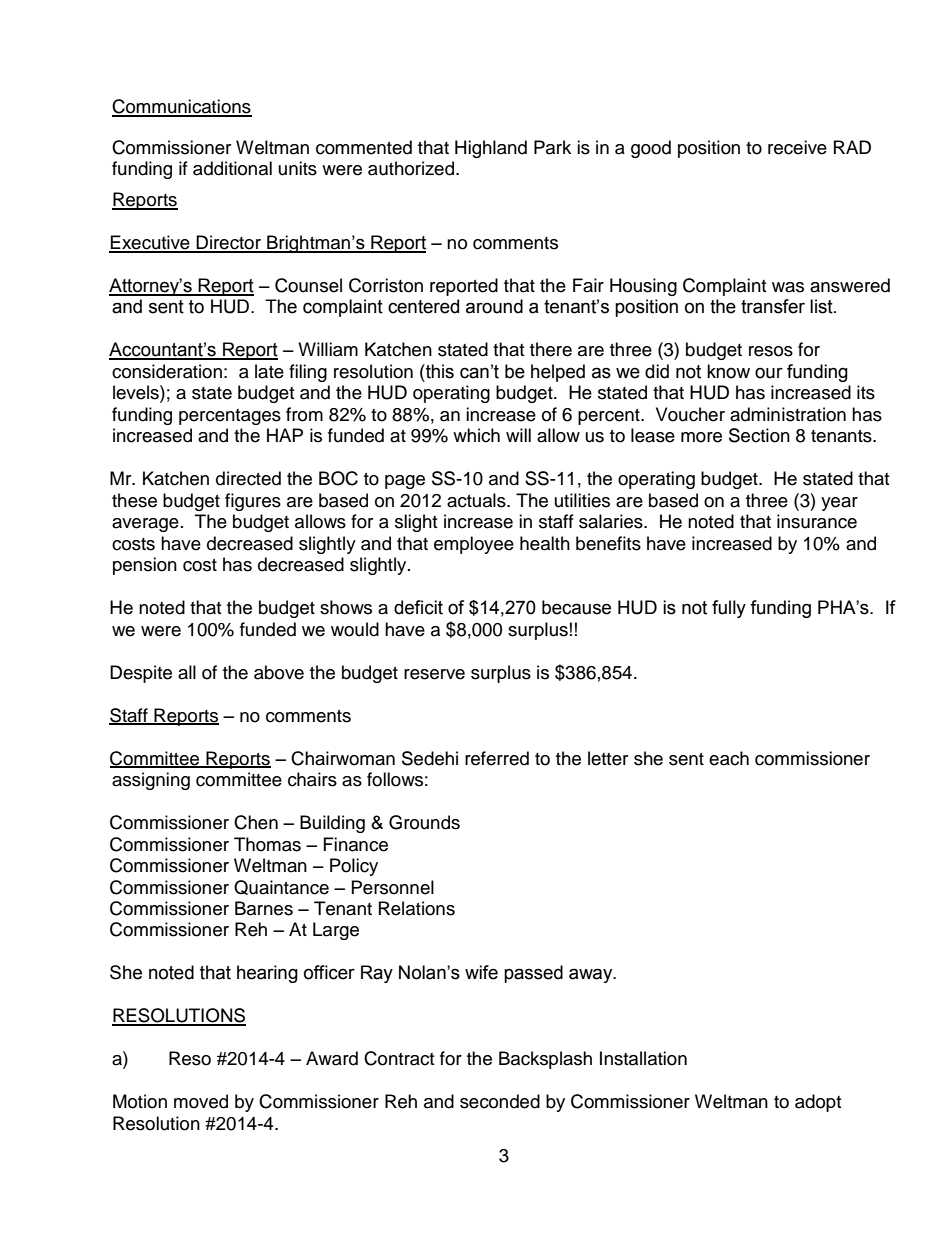  I want to click on receive, so click(797, 147).
